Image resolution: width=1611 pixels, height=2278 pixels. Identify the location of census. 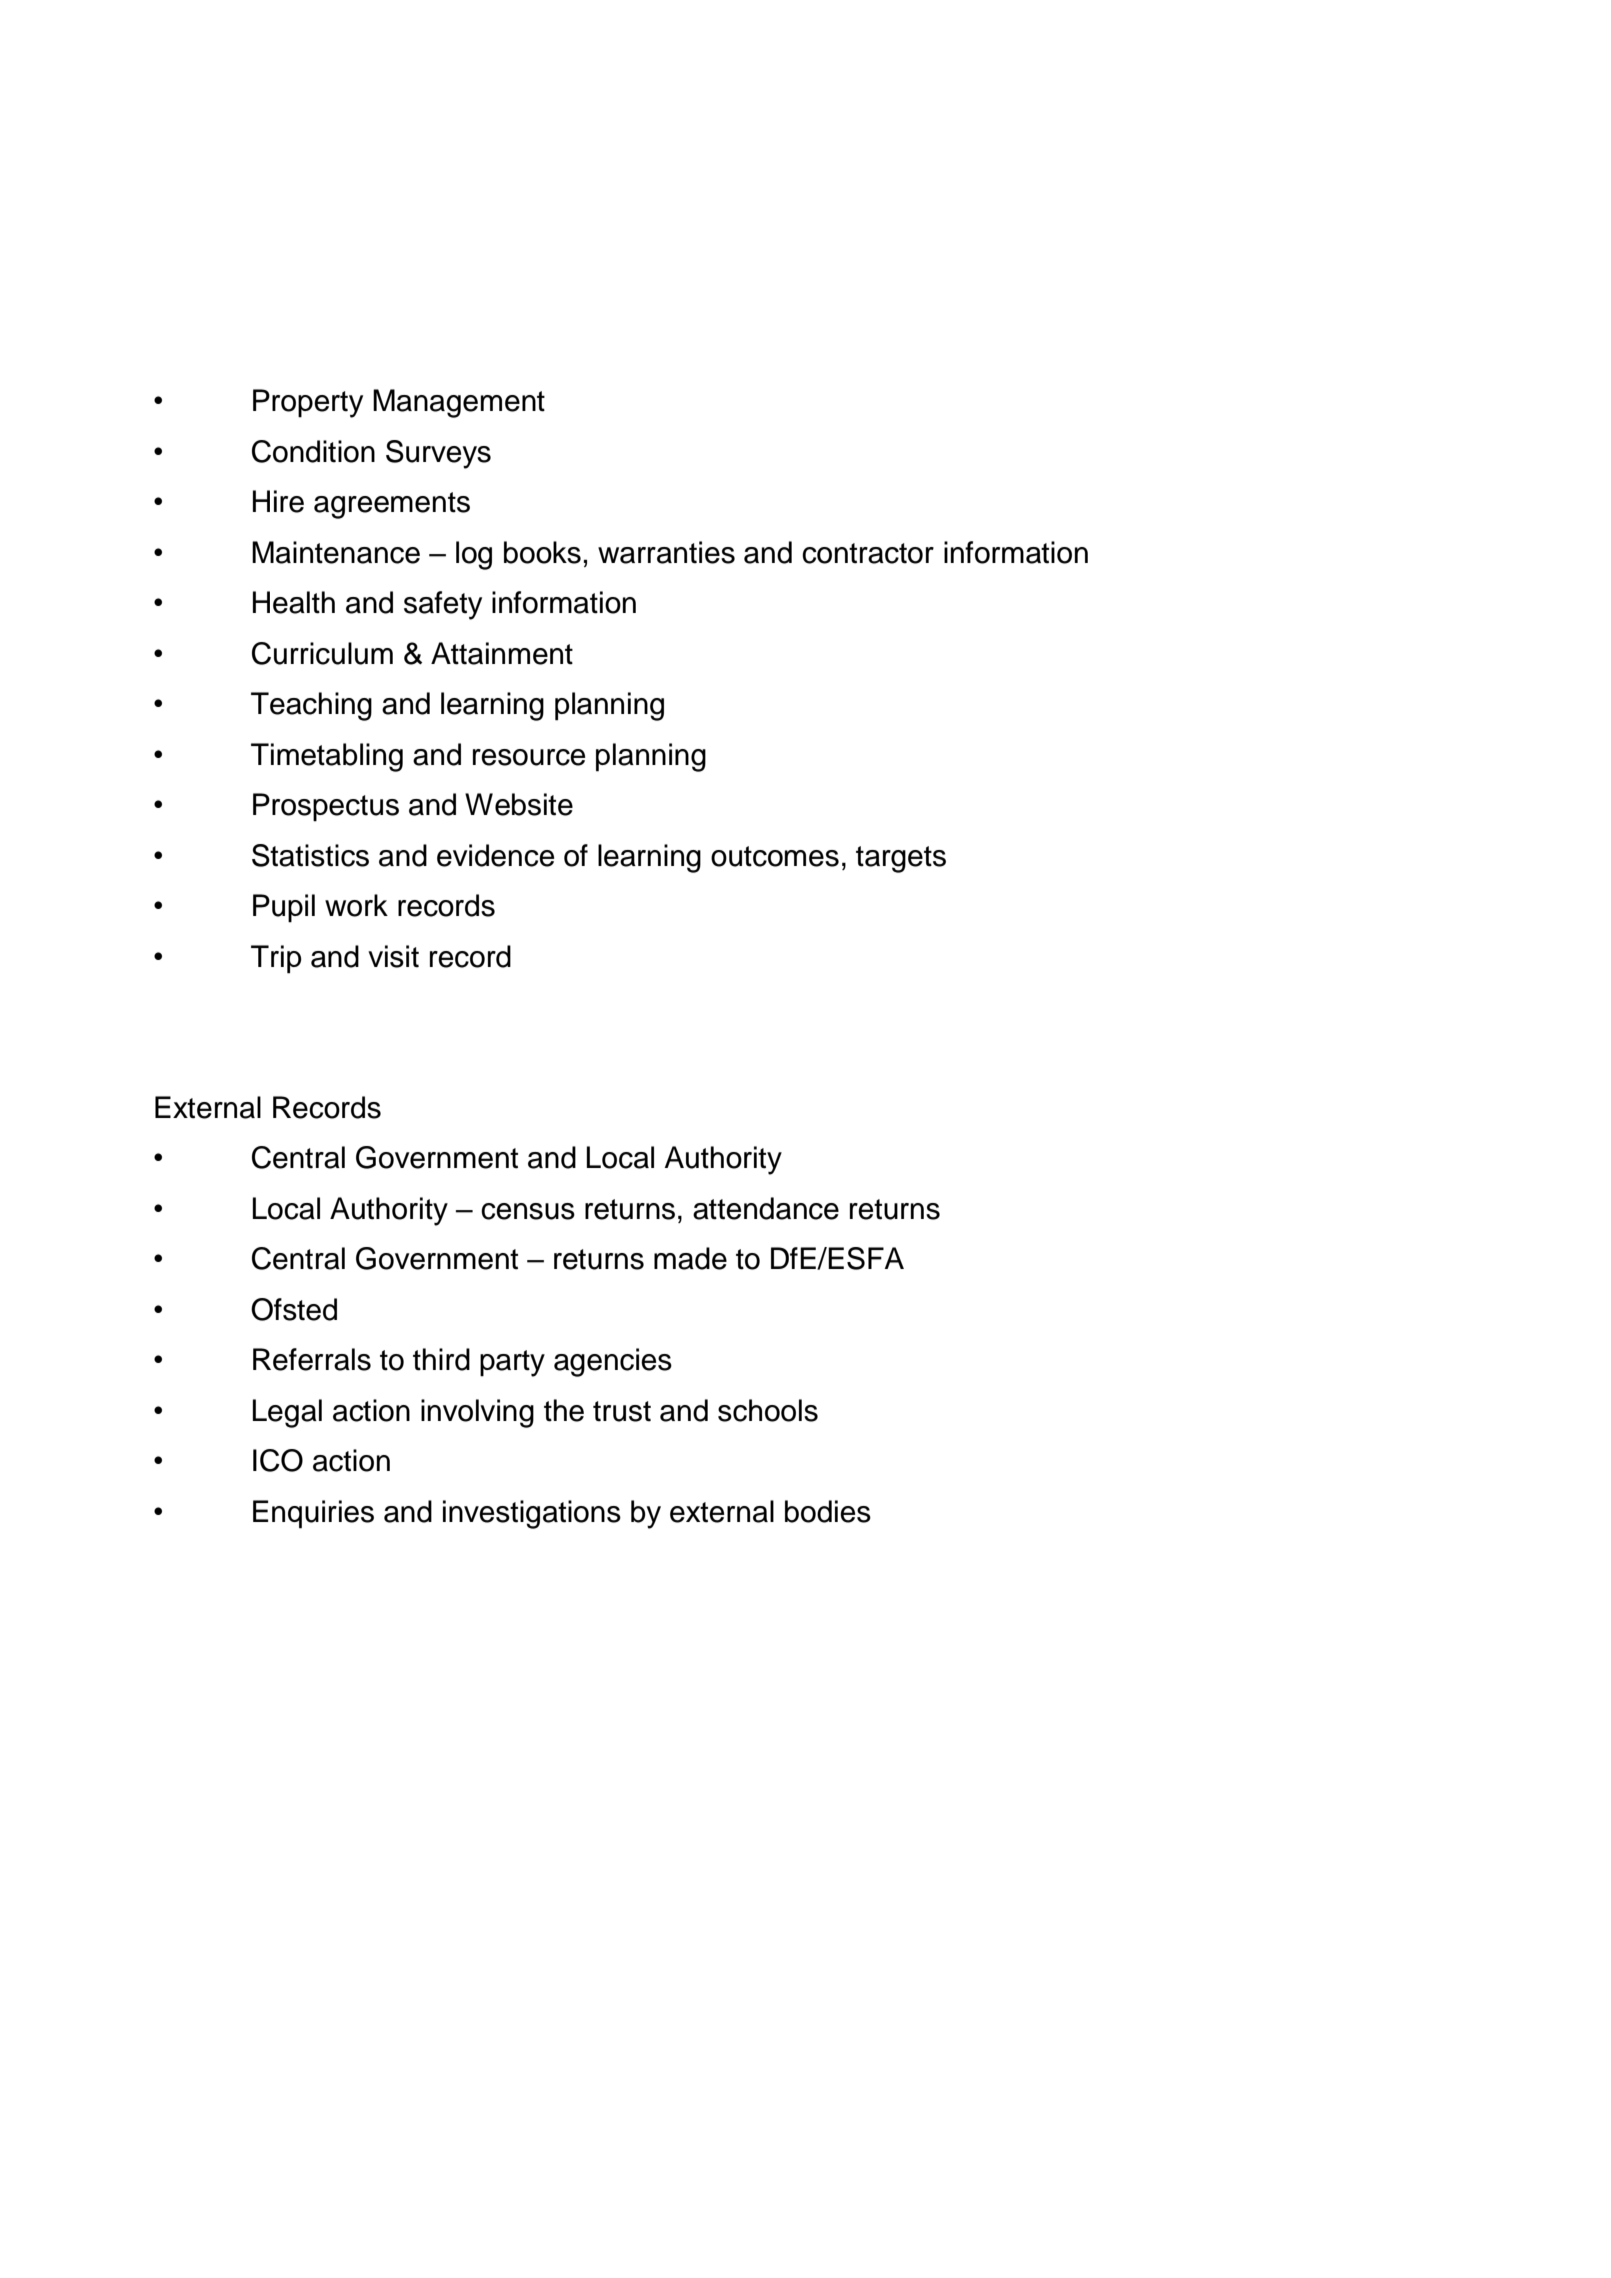
(528, 1211).
